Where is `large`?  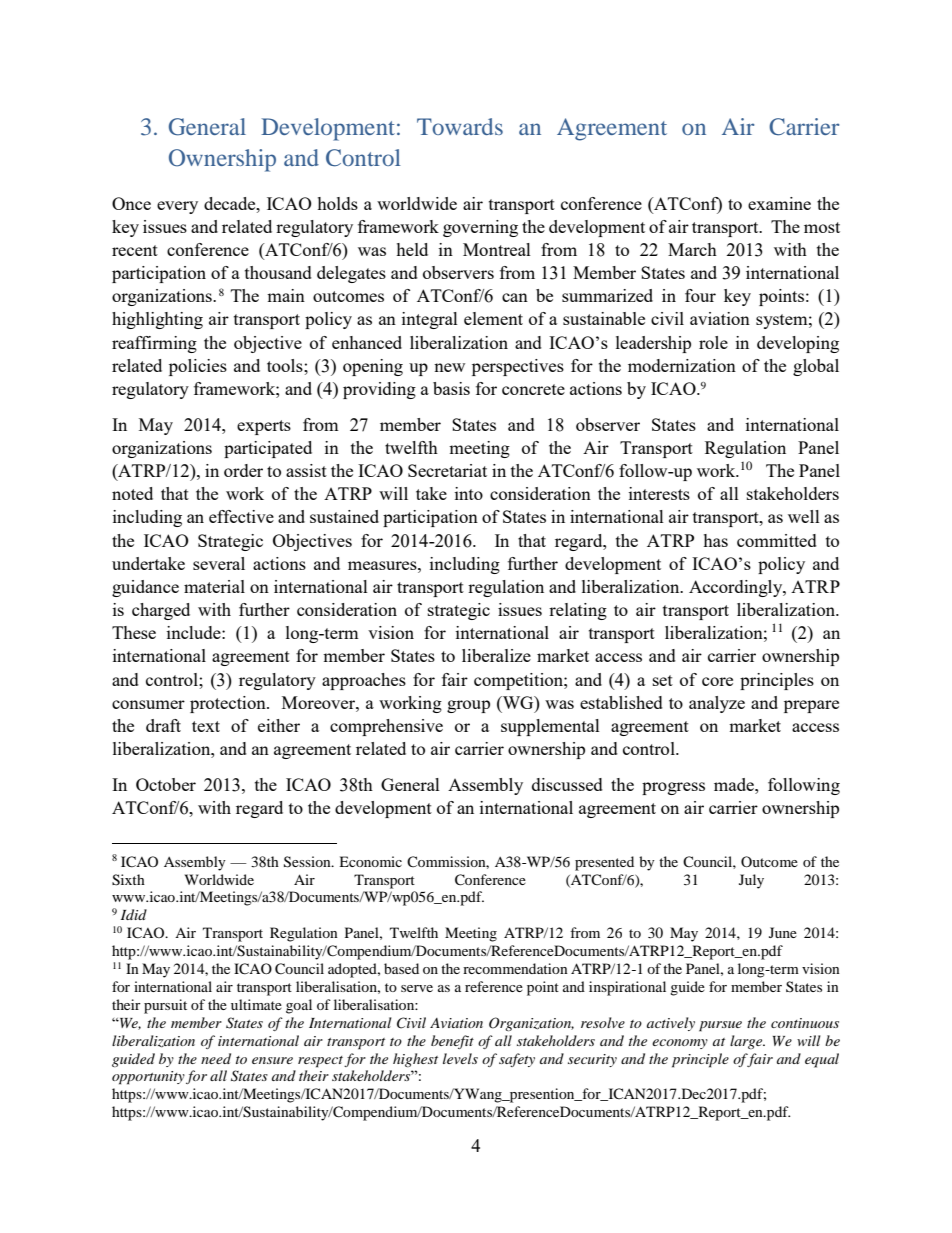 large is located at coordinates (747, 1042).
